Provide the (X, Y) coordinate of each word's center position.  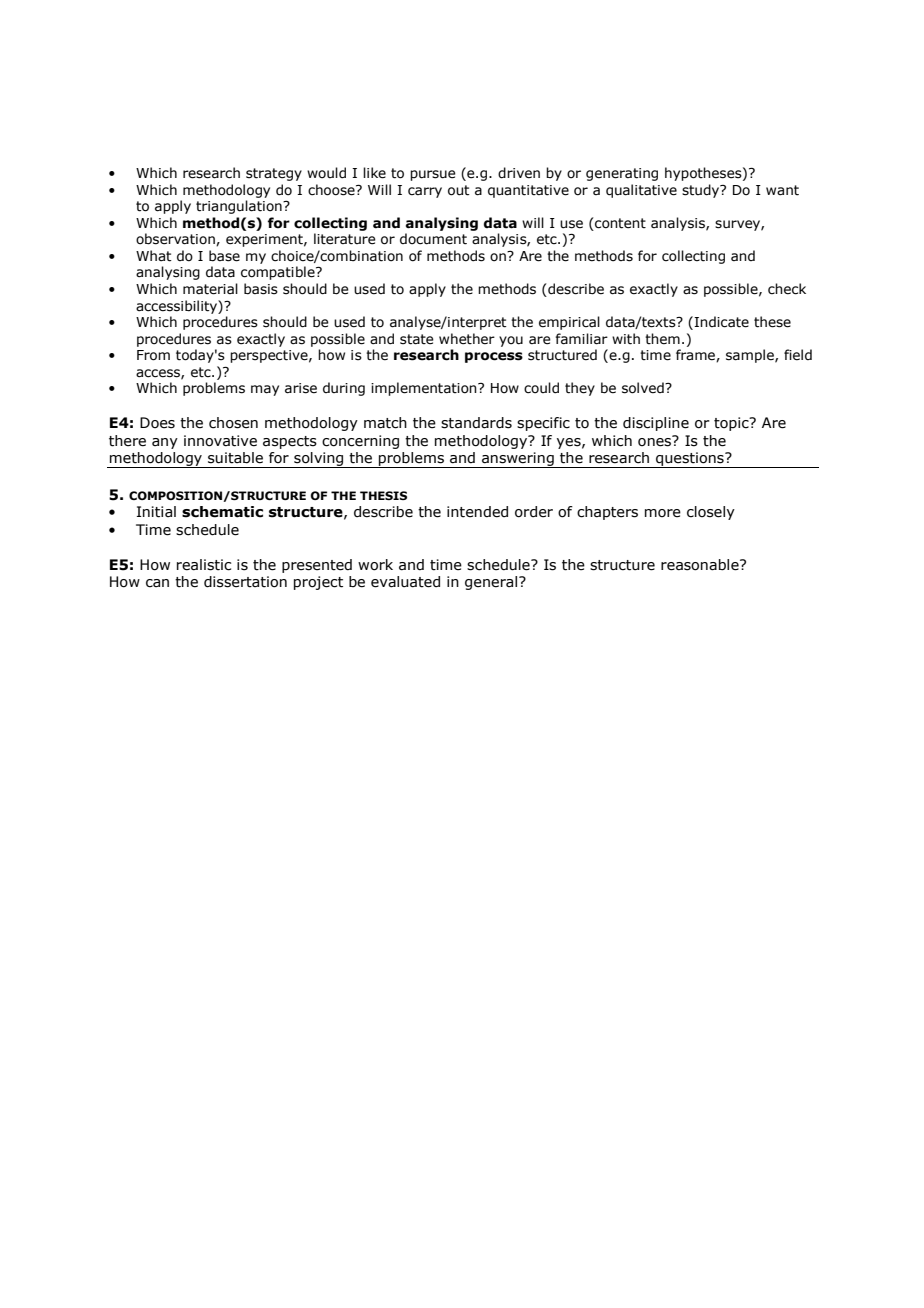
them (662, 339)
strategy (274, 174)
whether (467, 339)
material (210, 289)
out (459, 190)
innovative (220, 441)
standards (476, 423)
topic (732, 424)
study (701, 191)
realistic (204, 565)
